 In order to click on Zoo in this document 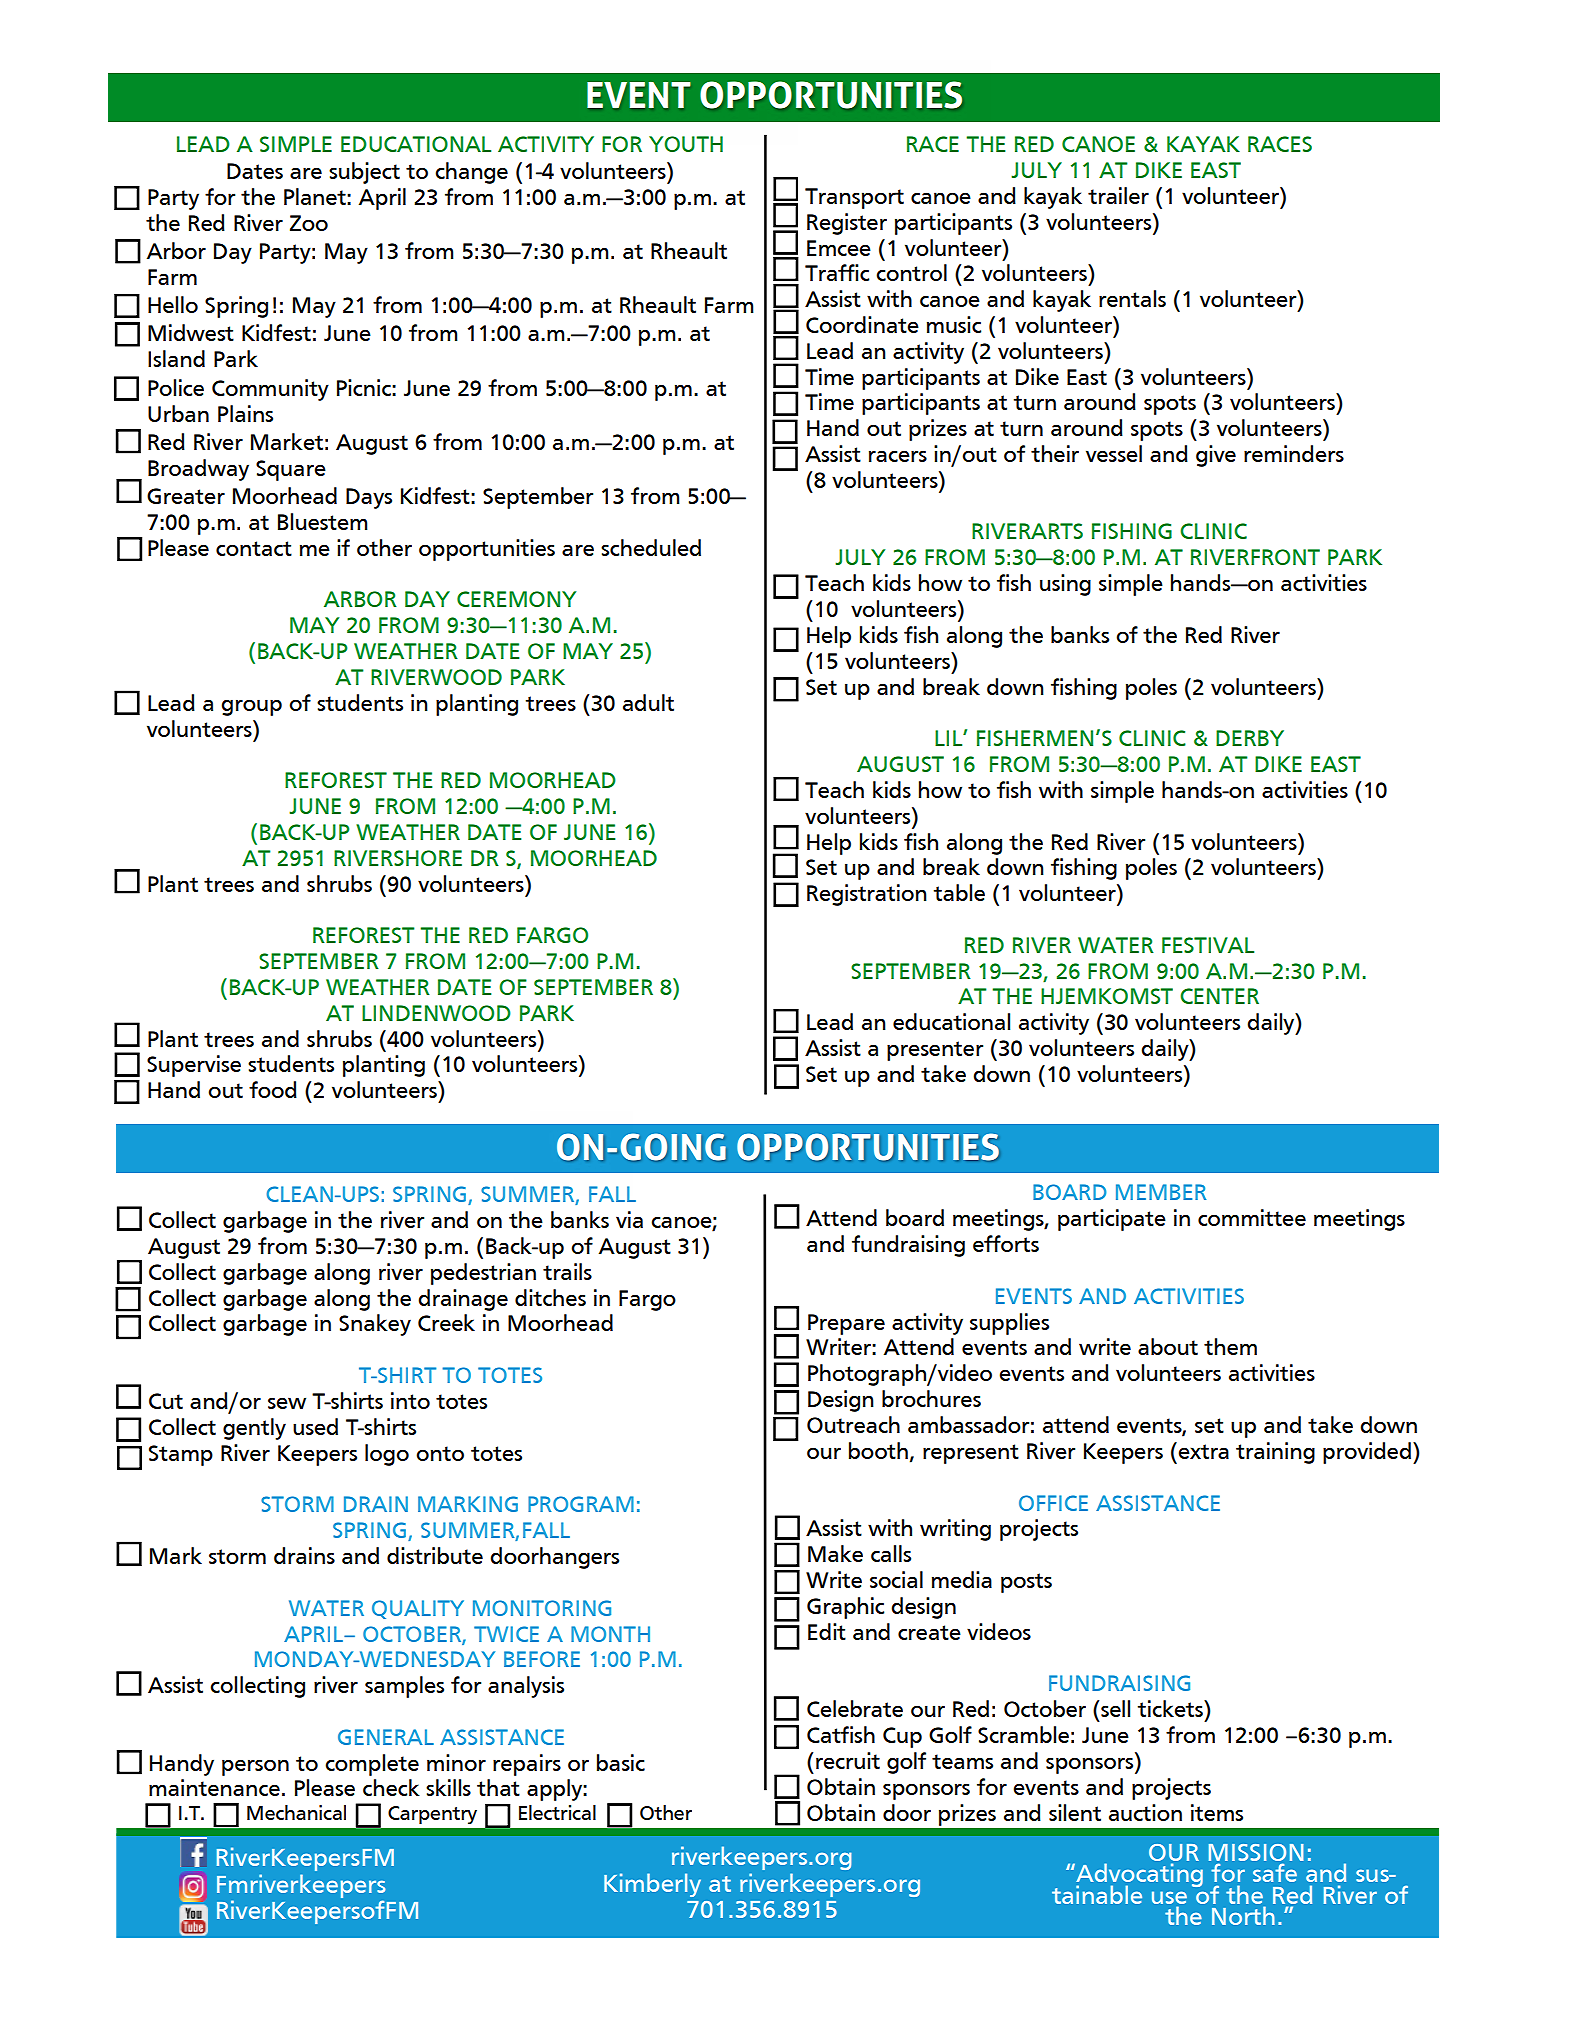, I will do `click(309, 223)`.
